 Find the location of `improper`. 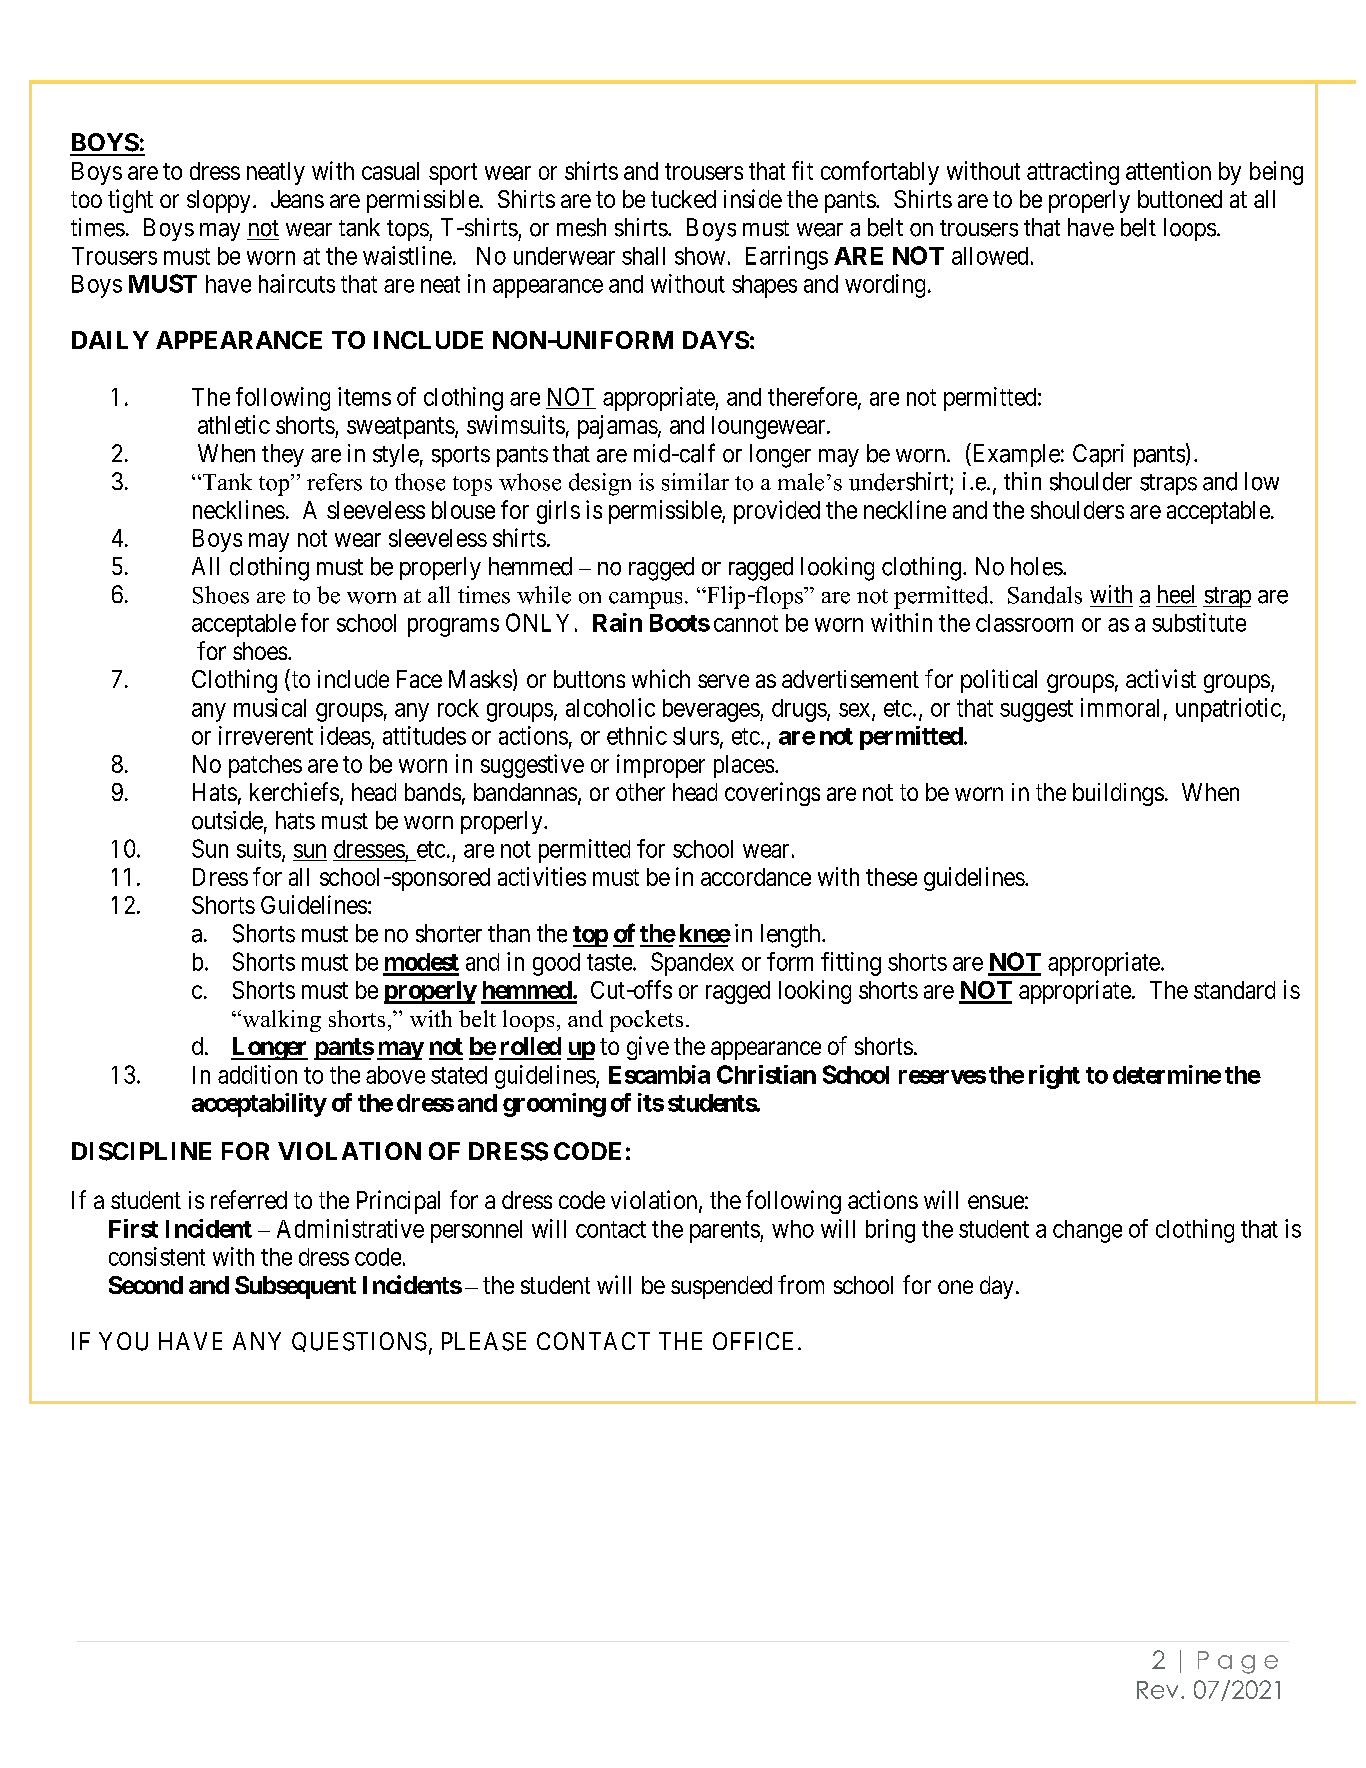

improper is located at coordinates (661, 766).
